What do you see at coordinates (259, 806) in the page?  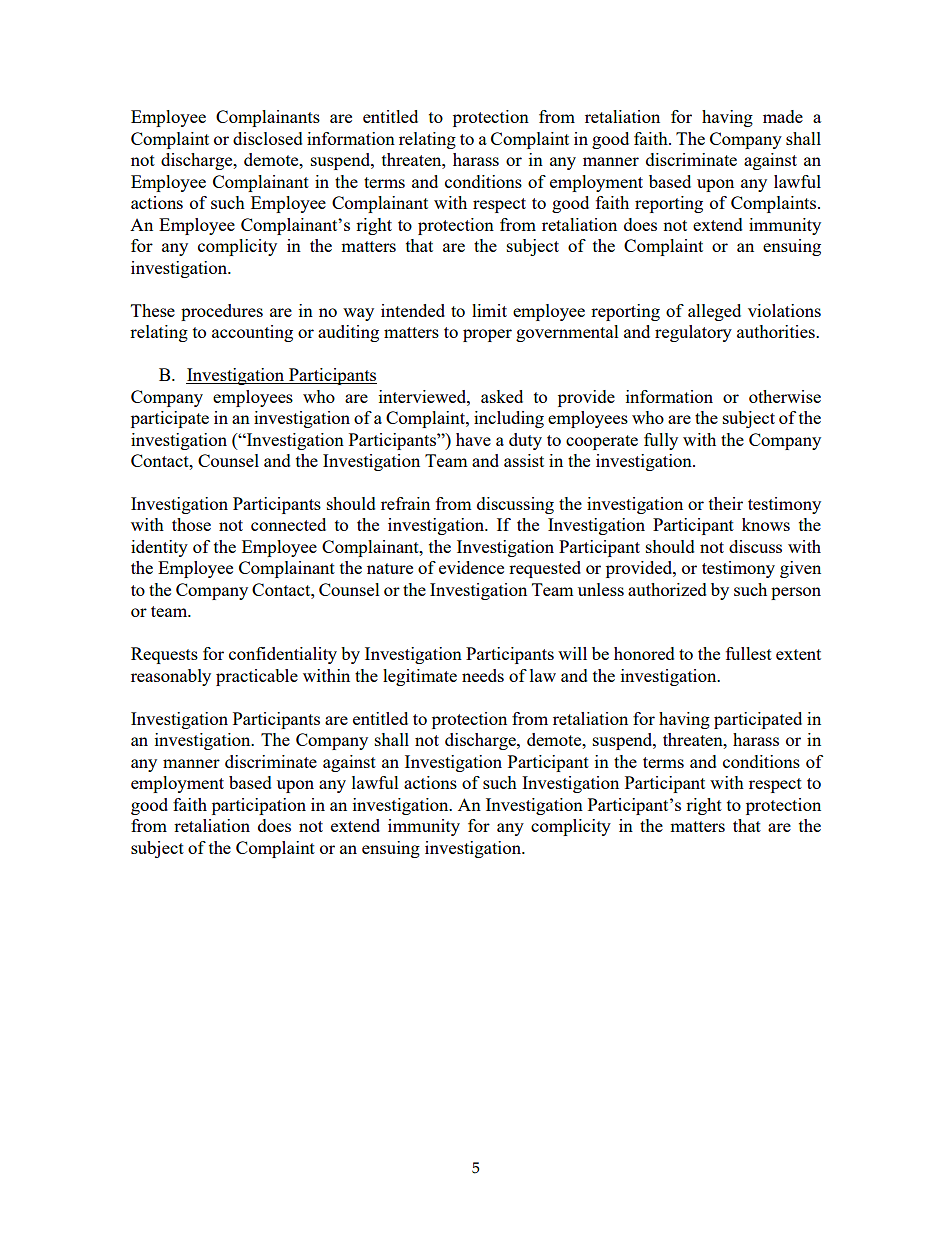 I see `participation` at bounding box center [259, 806].
